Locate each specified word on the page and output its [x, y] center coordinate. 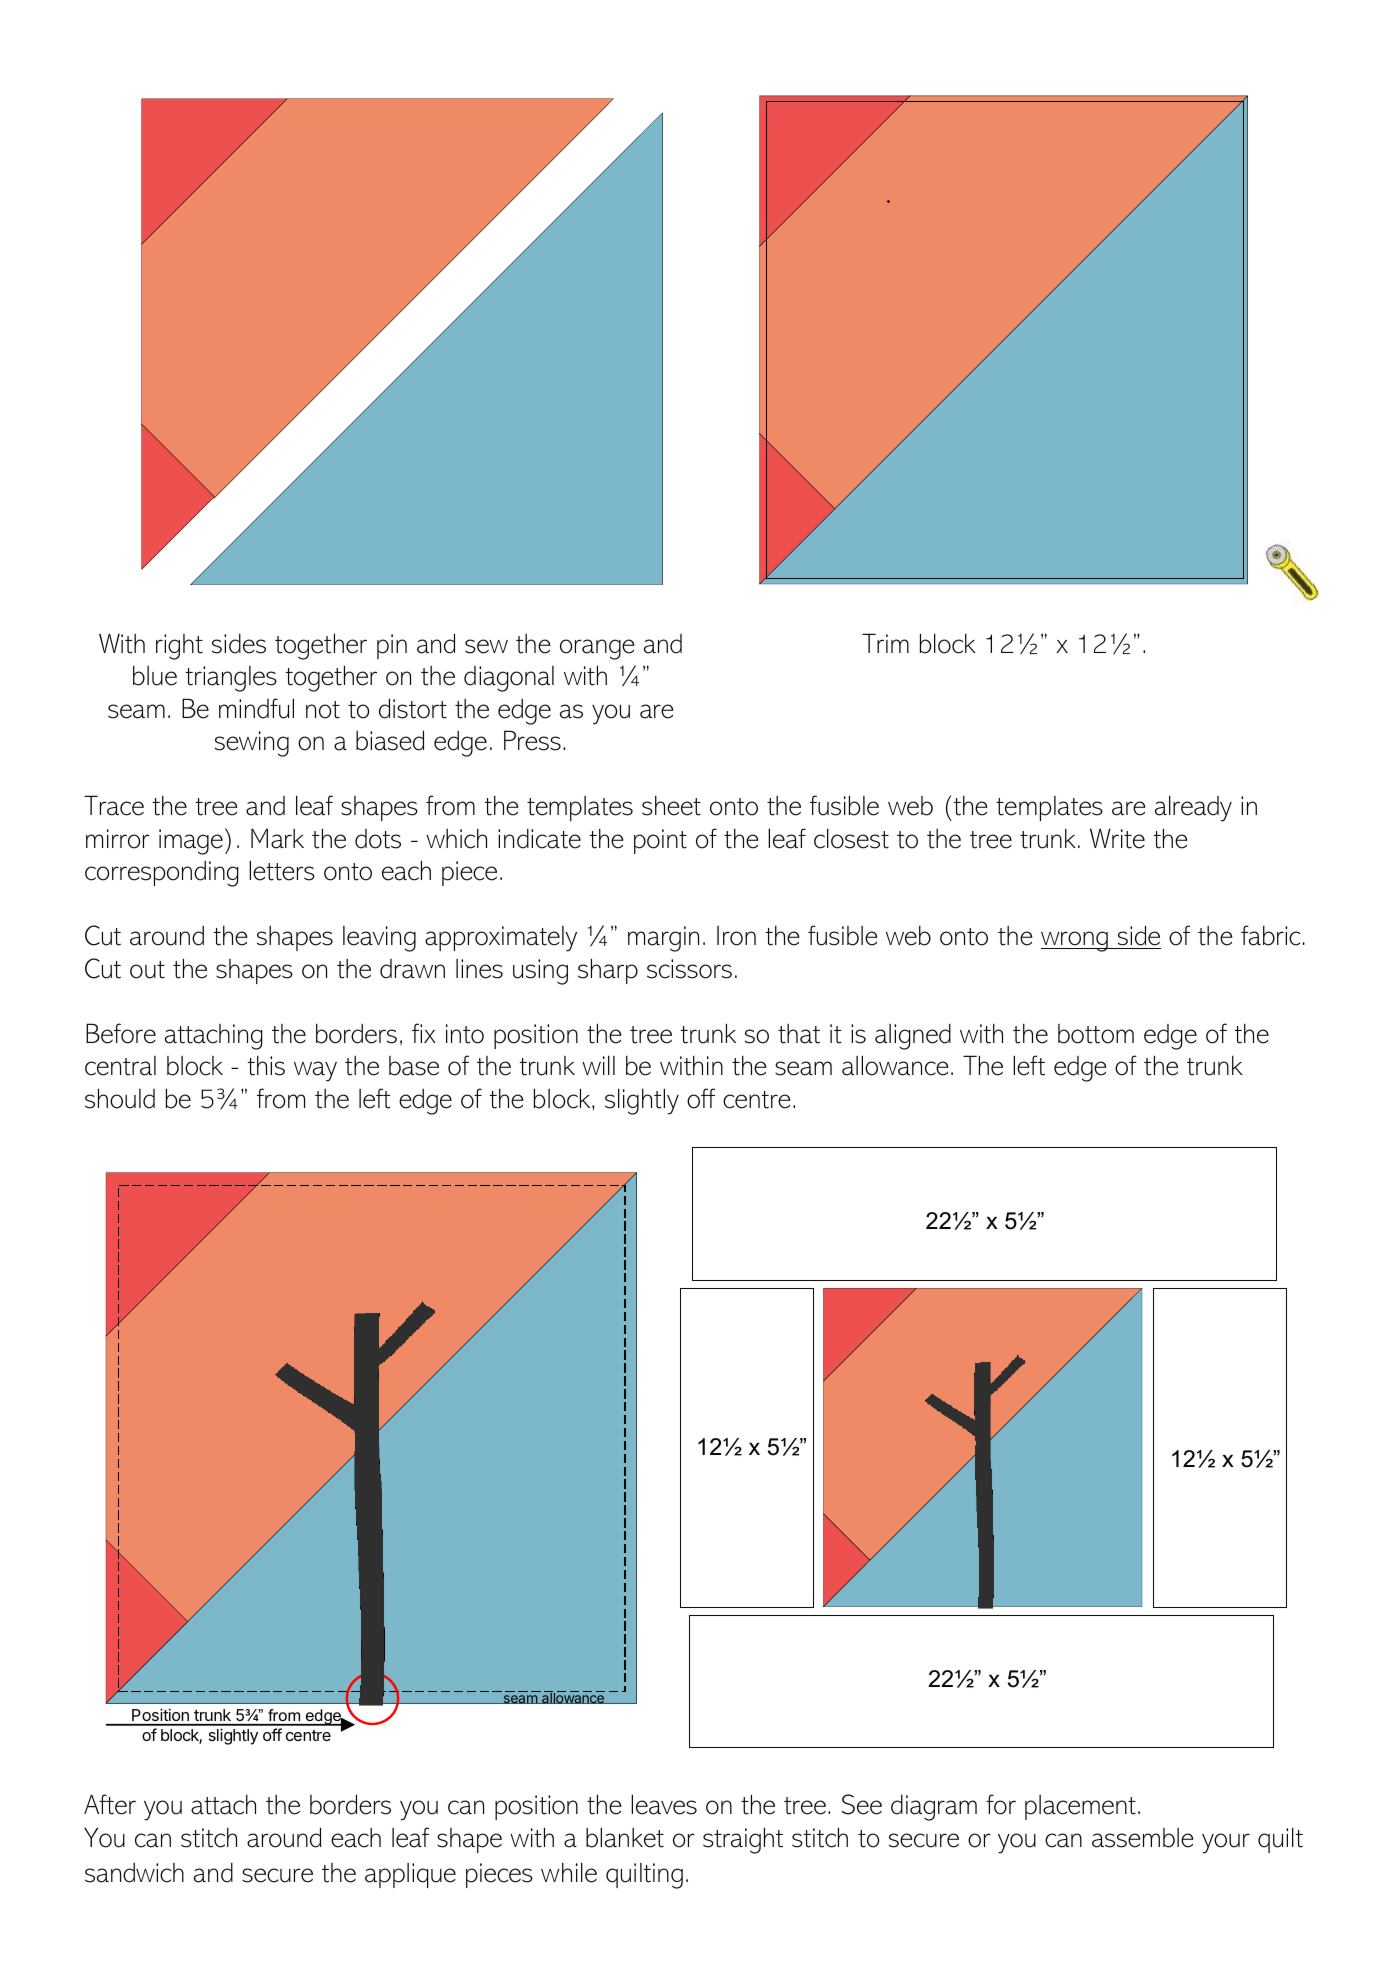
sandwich [134, 1873]
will [598, 1065]
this [266, 1066]
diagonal [509, 679]
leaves [664, 1804]
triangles [231, 679]
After [110, 1804]
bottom [1096, 1034]
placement [1080, 1807]
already [1193, 808]
